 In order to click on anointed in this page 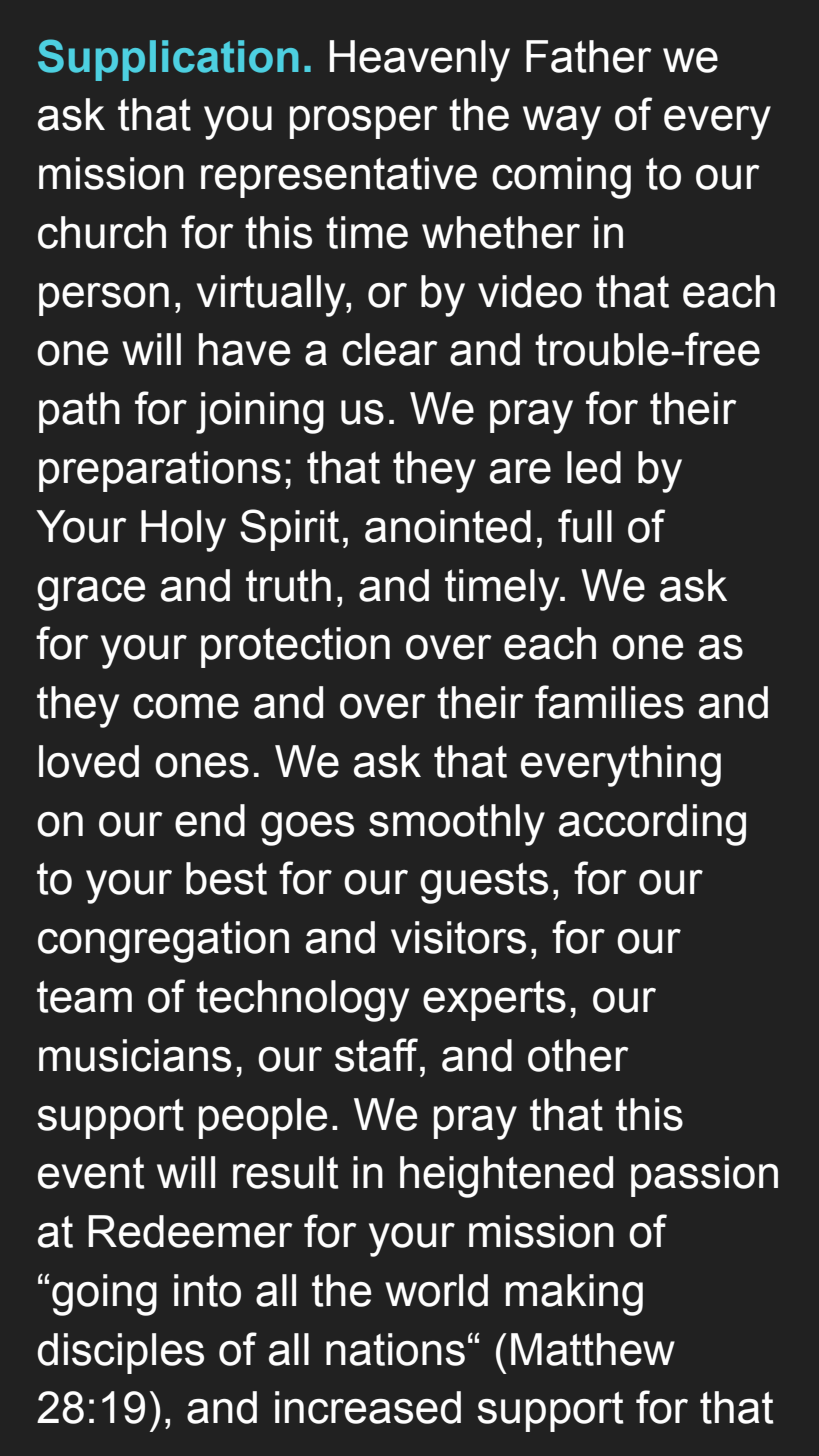, I will do `click(448, 526)`.
